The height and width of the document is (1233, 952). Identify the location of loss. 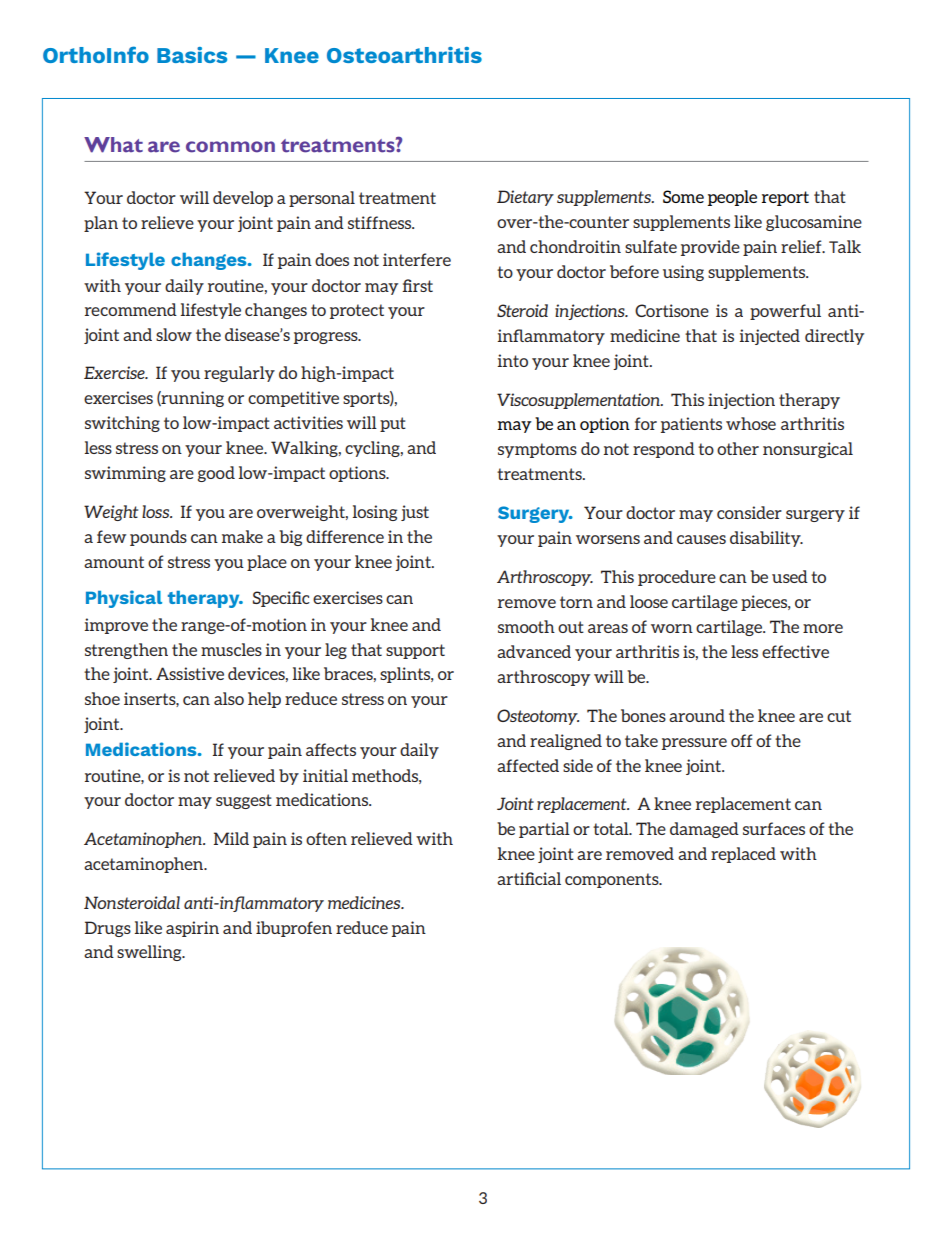
(157, 511).
